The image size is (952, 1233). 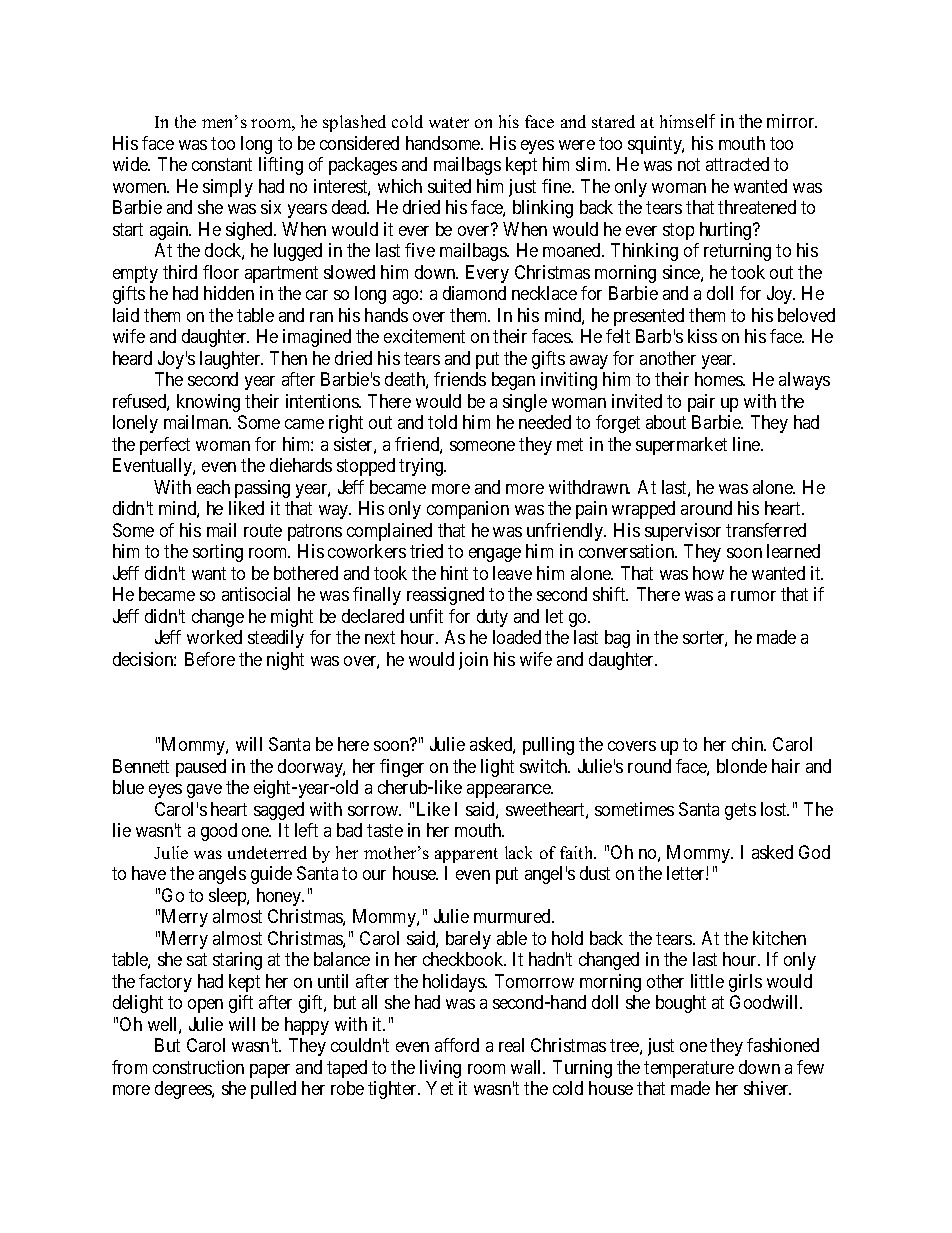 What do you see at coordinates (737, 164) in the document?
I see `attracted` at bounding box center [737, 164].
